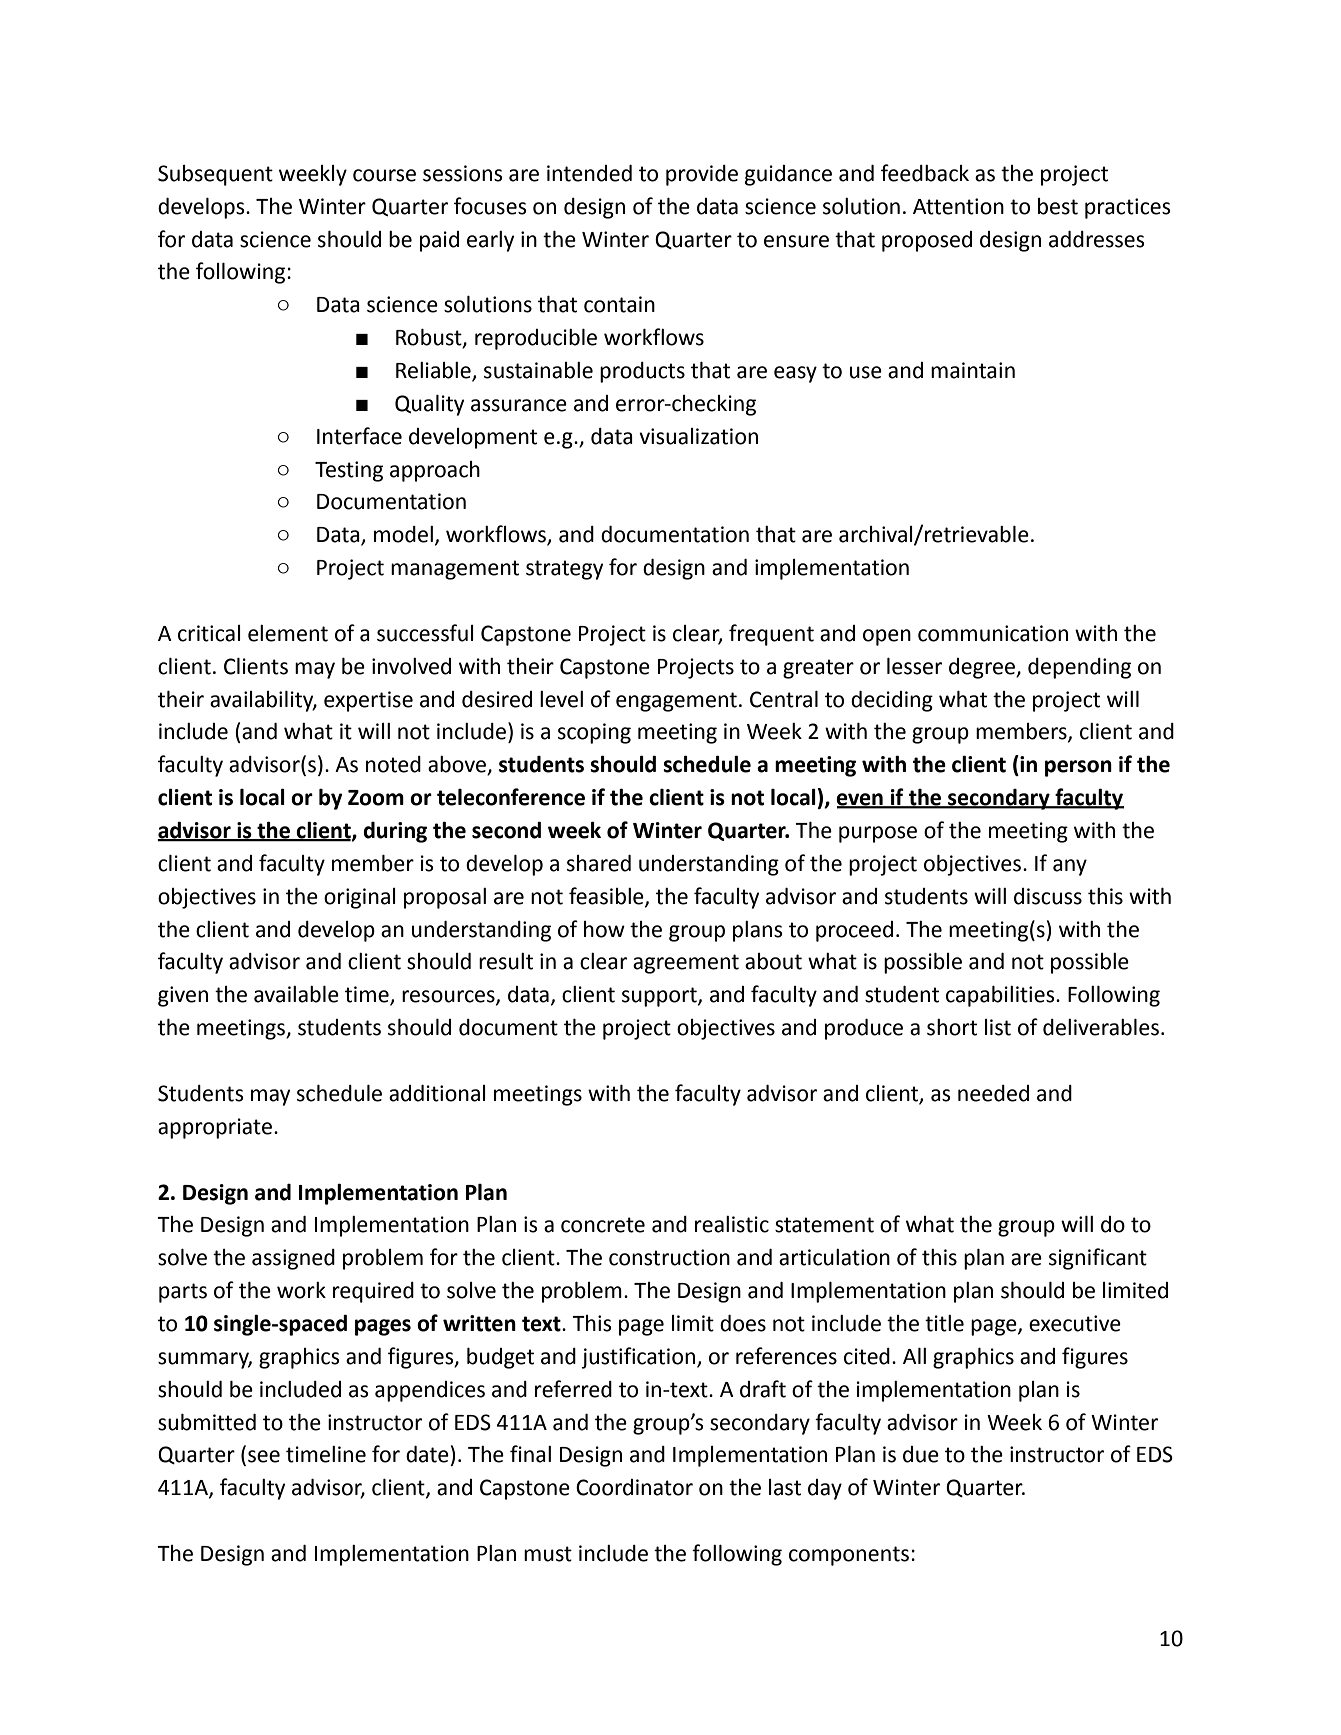 The width and height of the page is (1341, 1735). What do you see at coordinates (1058, 206) in the page?
I see `best` at bounding box center [1058, 206].
